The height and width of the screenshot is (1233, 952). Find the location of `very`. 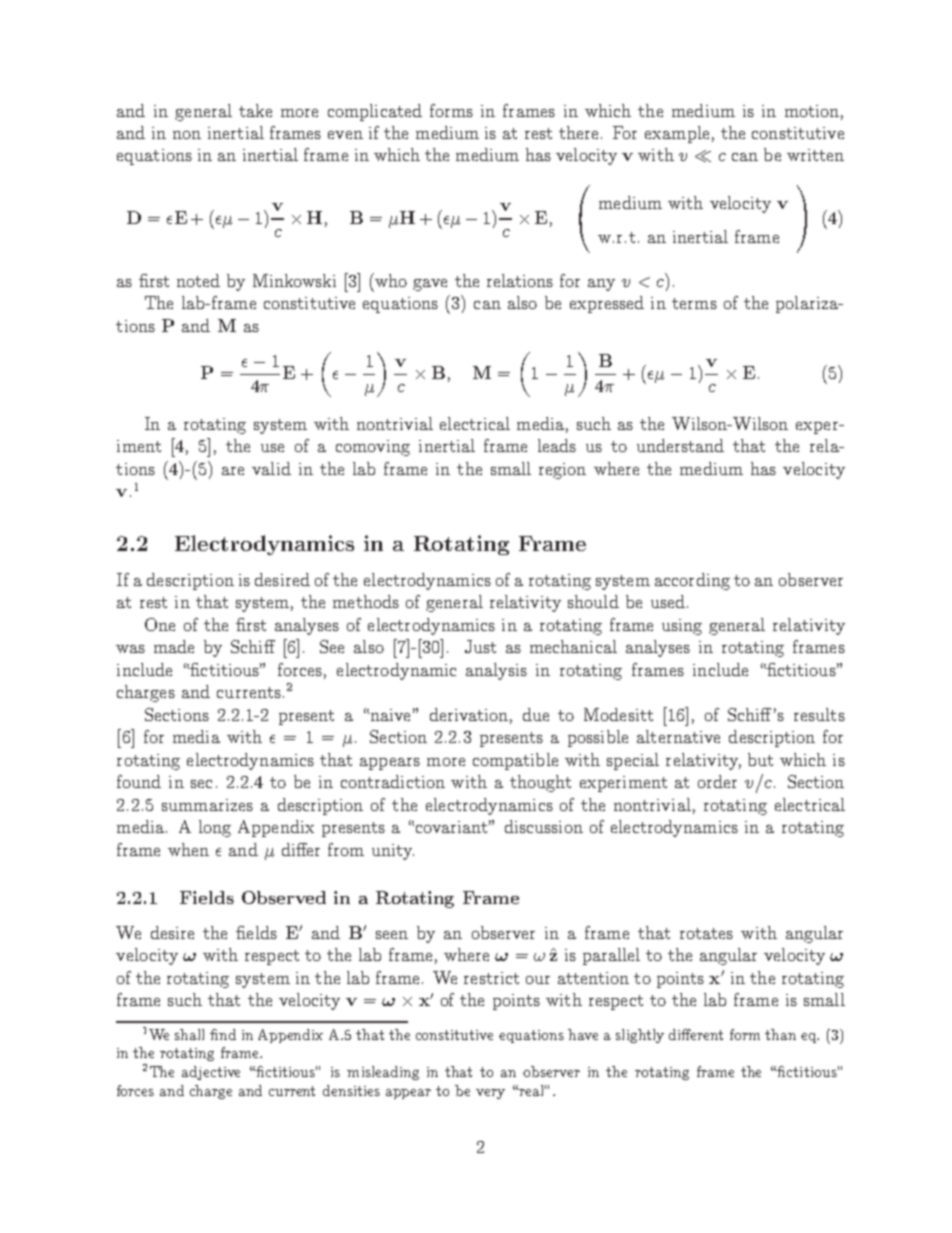

very is located at coordinates (490, 1094).
